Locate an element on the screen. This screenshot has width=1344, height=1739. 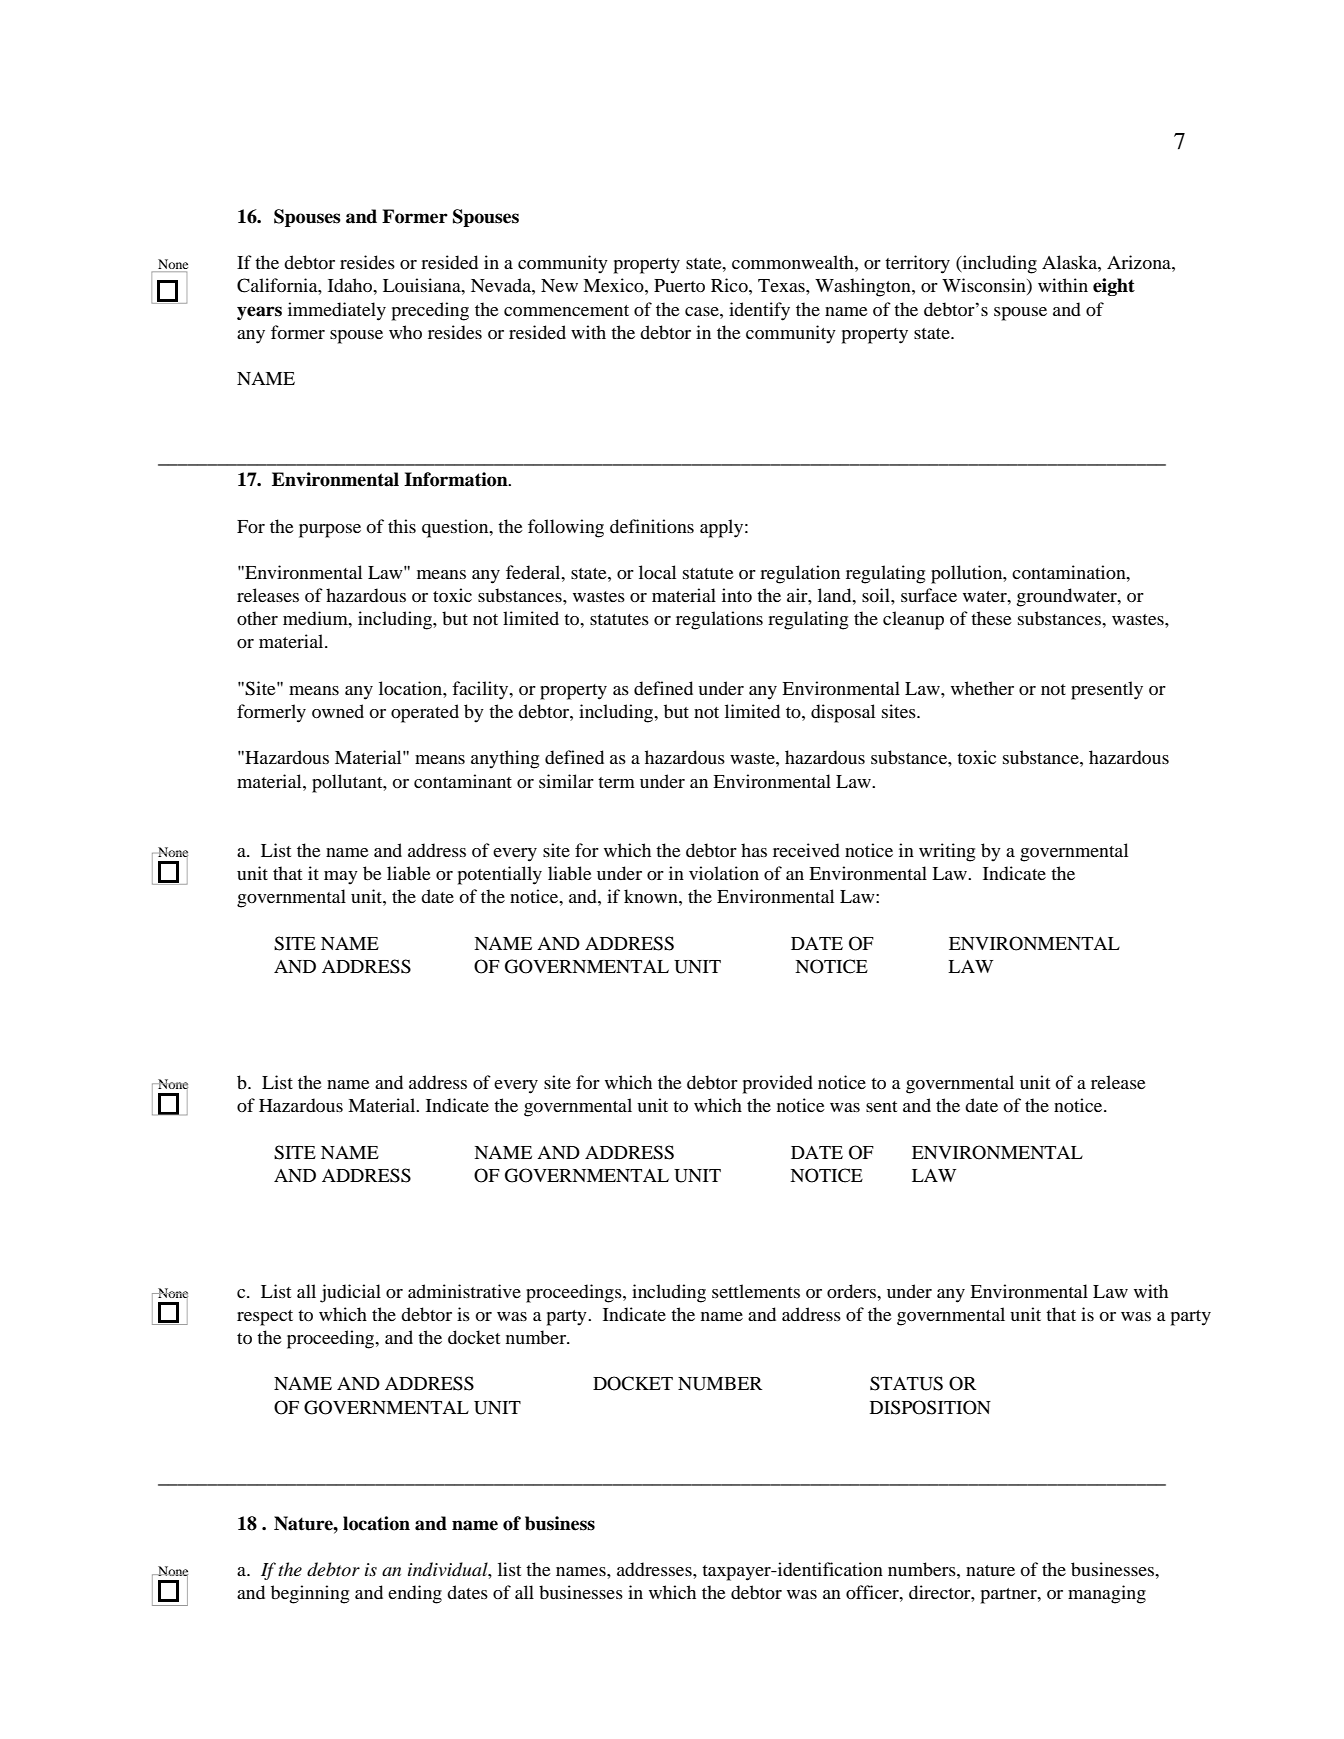
Puerto is located at coordinates (679, 286).
